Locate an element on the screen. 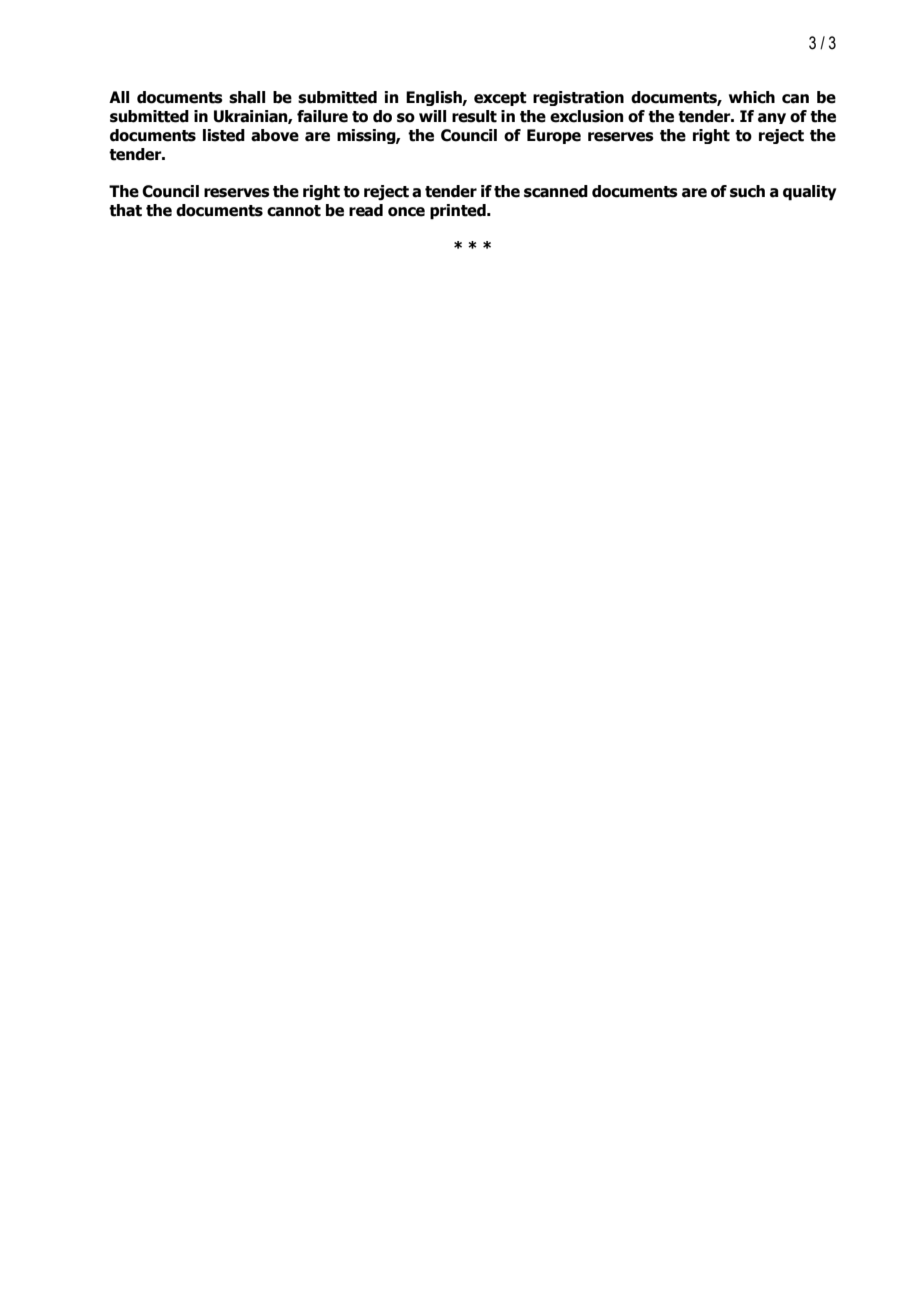 The image size is (924, 1308). any is located at coordinates (772, 118).
